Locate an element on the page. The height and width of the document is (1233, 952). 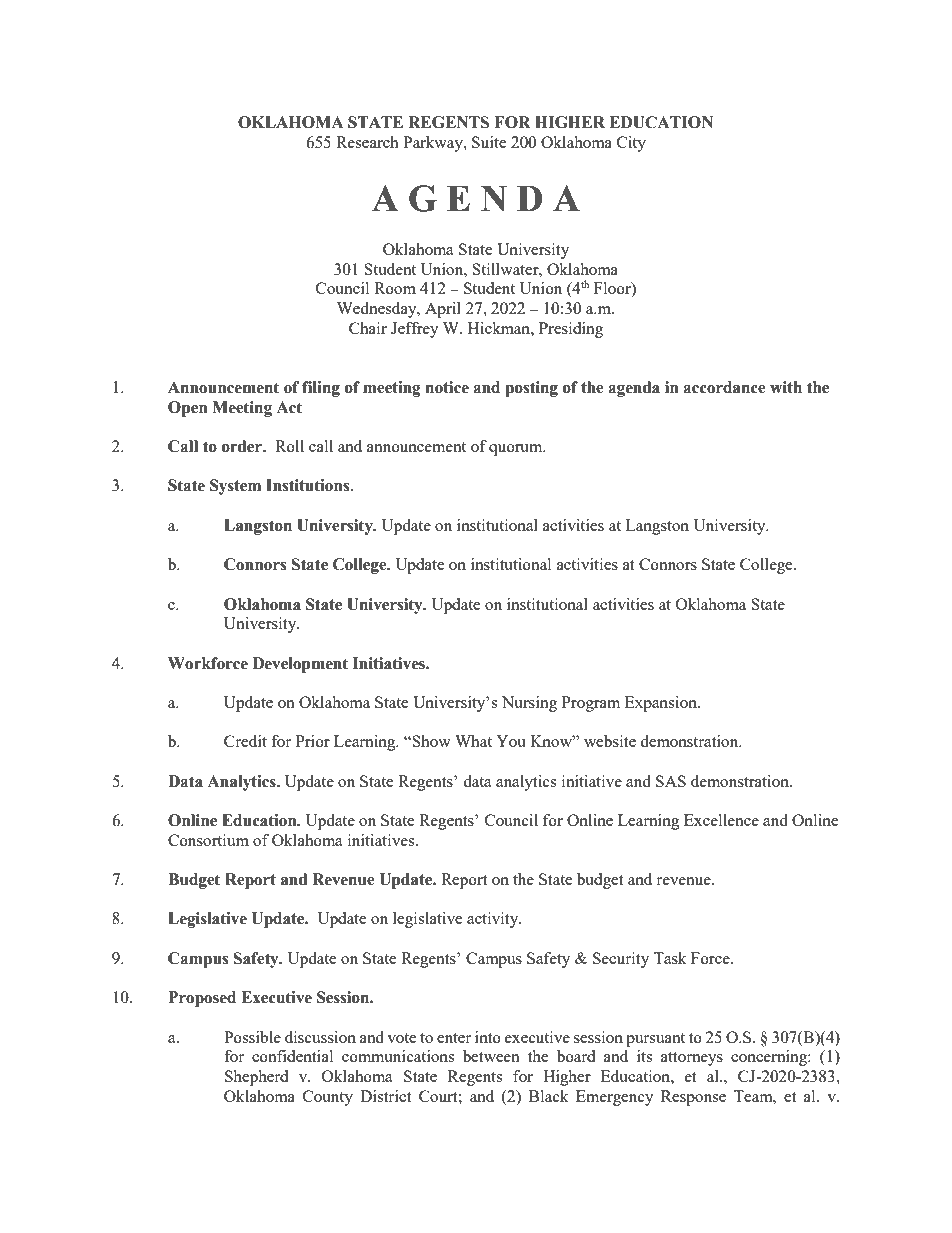
City is located at coordinates (631, 144).
